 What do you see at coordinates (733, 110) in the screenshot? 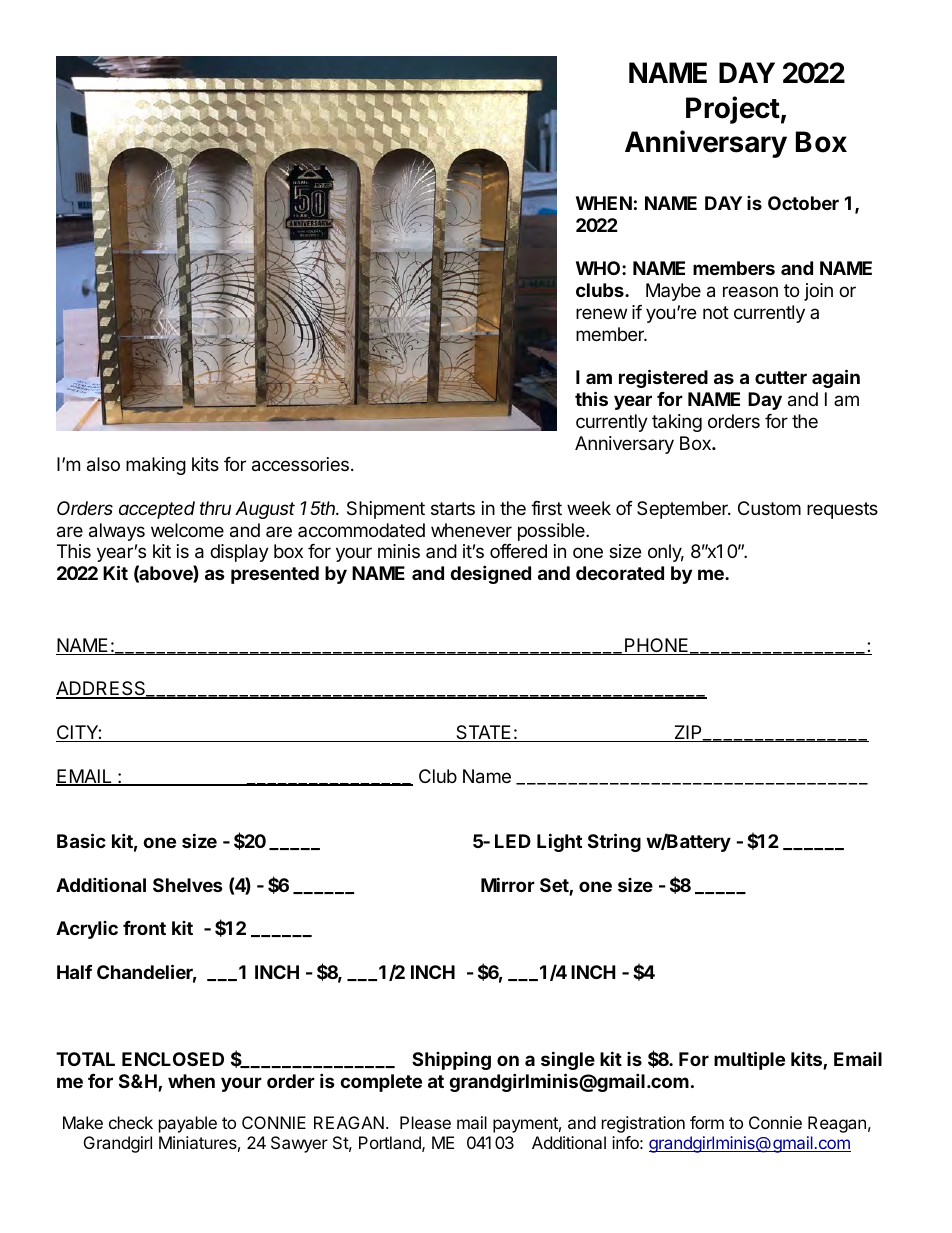
I see `Project` at bounding box center [733, 110].
